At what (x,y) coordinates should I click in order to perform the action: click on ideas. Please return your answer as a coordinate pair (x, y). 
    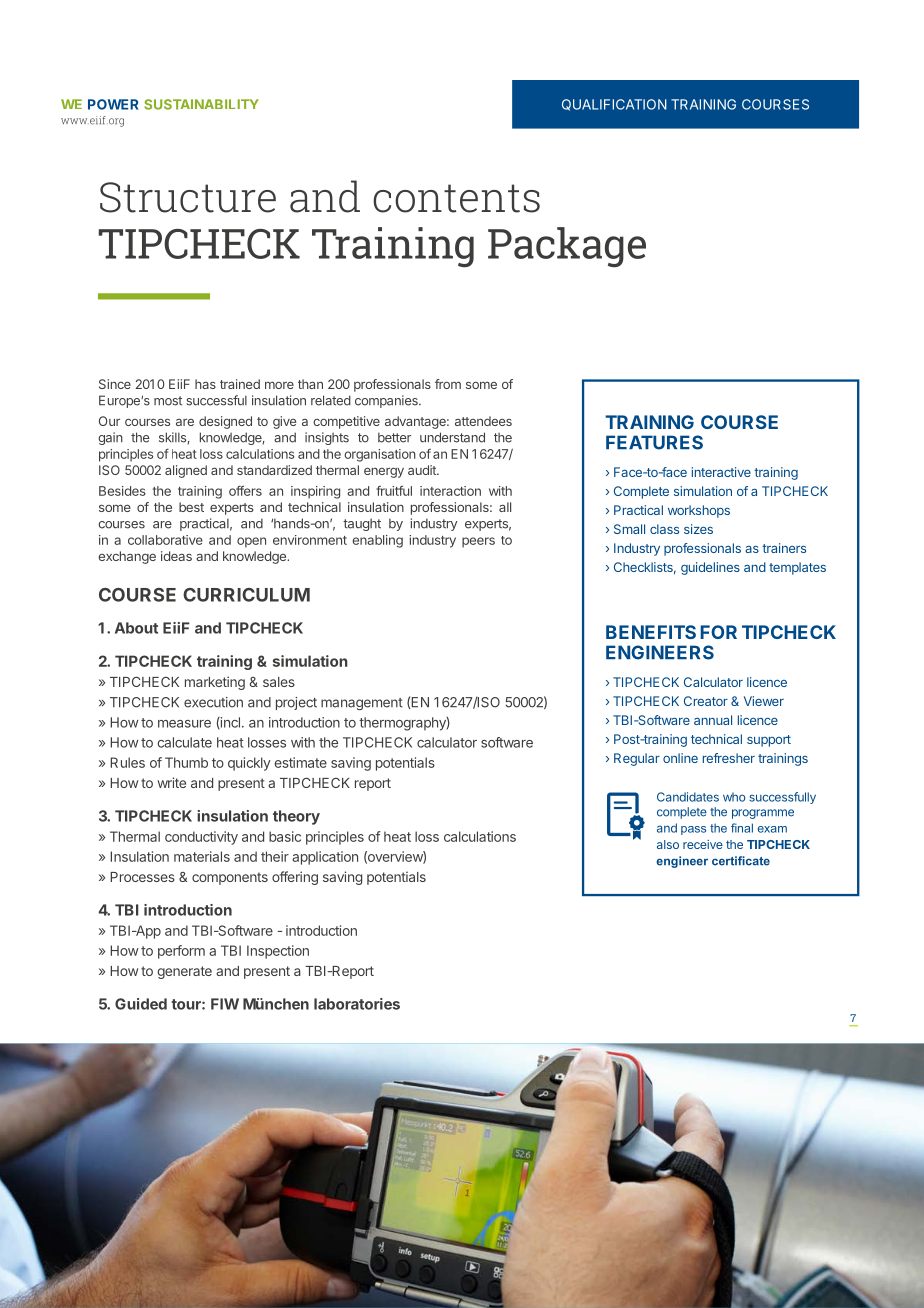
    Looking at the image, I should click on (176, 556).
